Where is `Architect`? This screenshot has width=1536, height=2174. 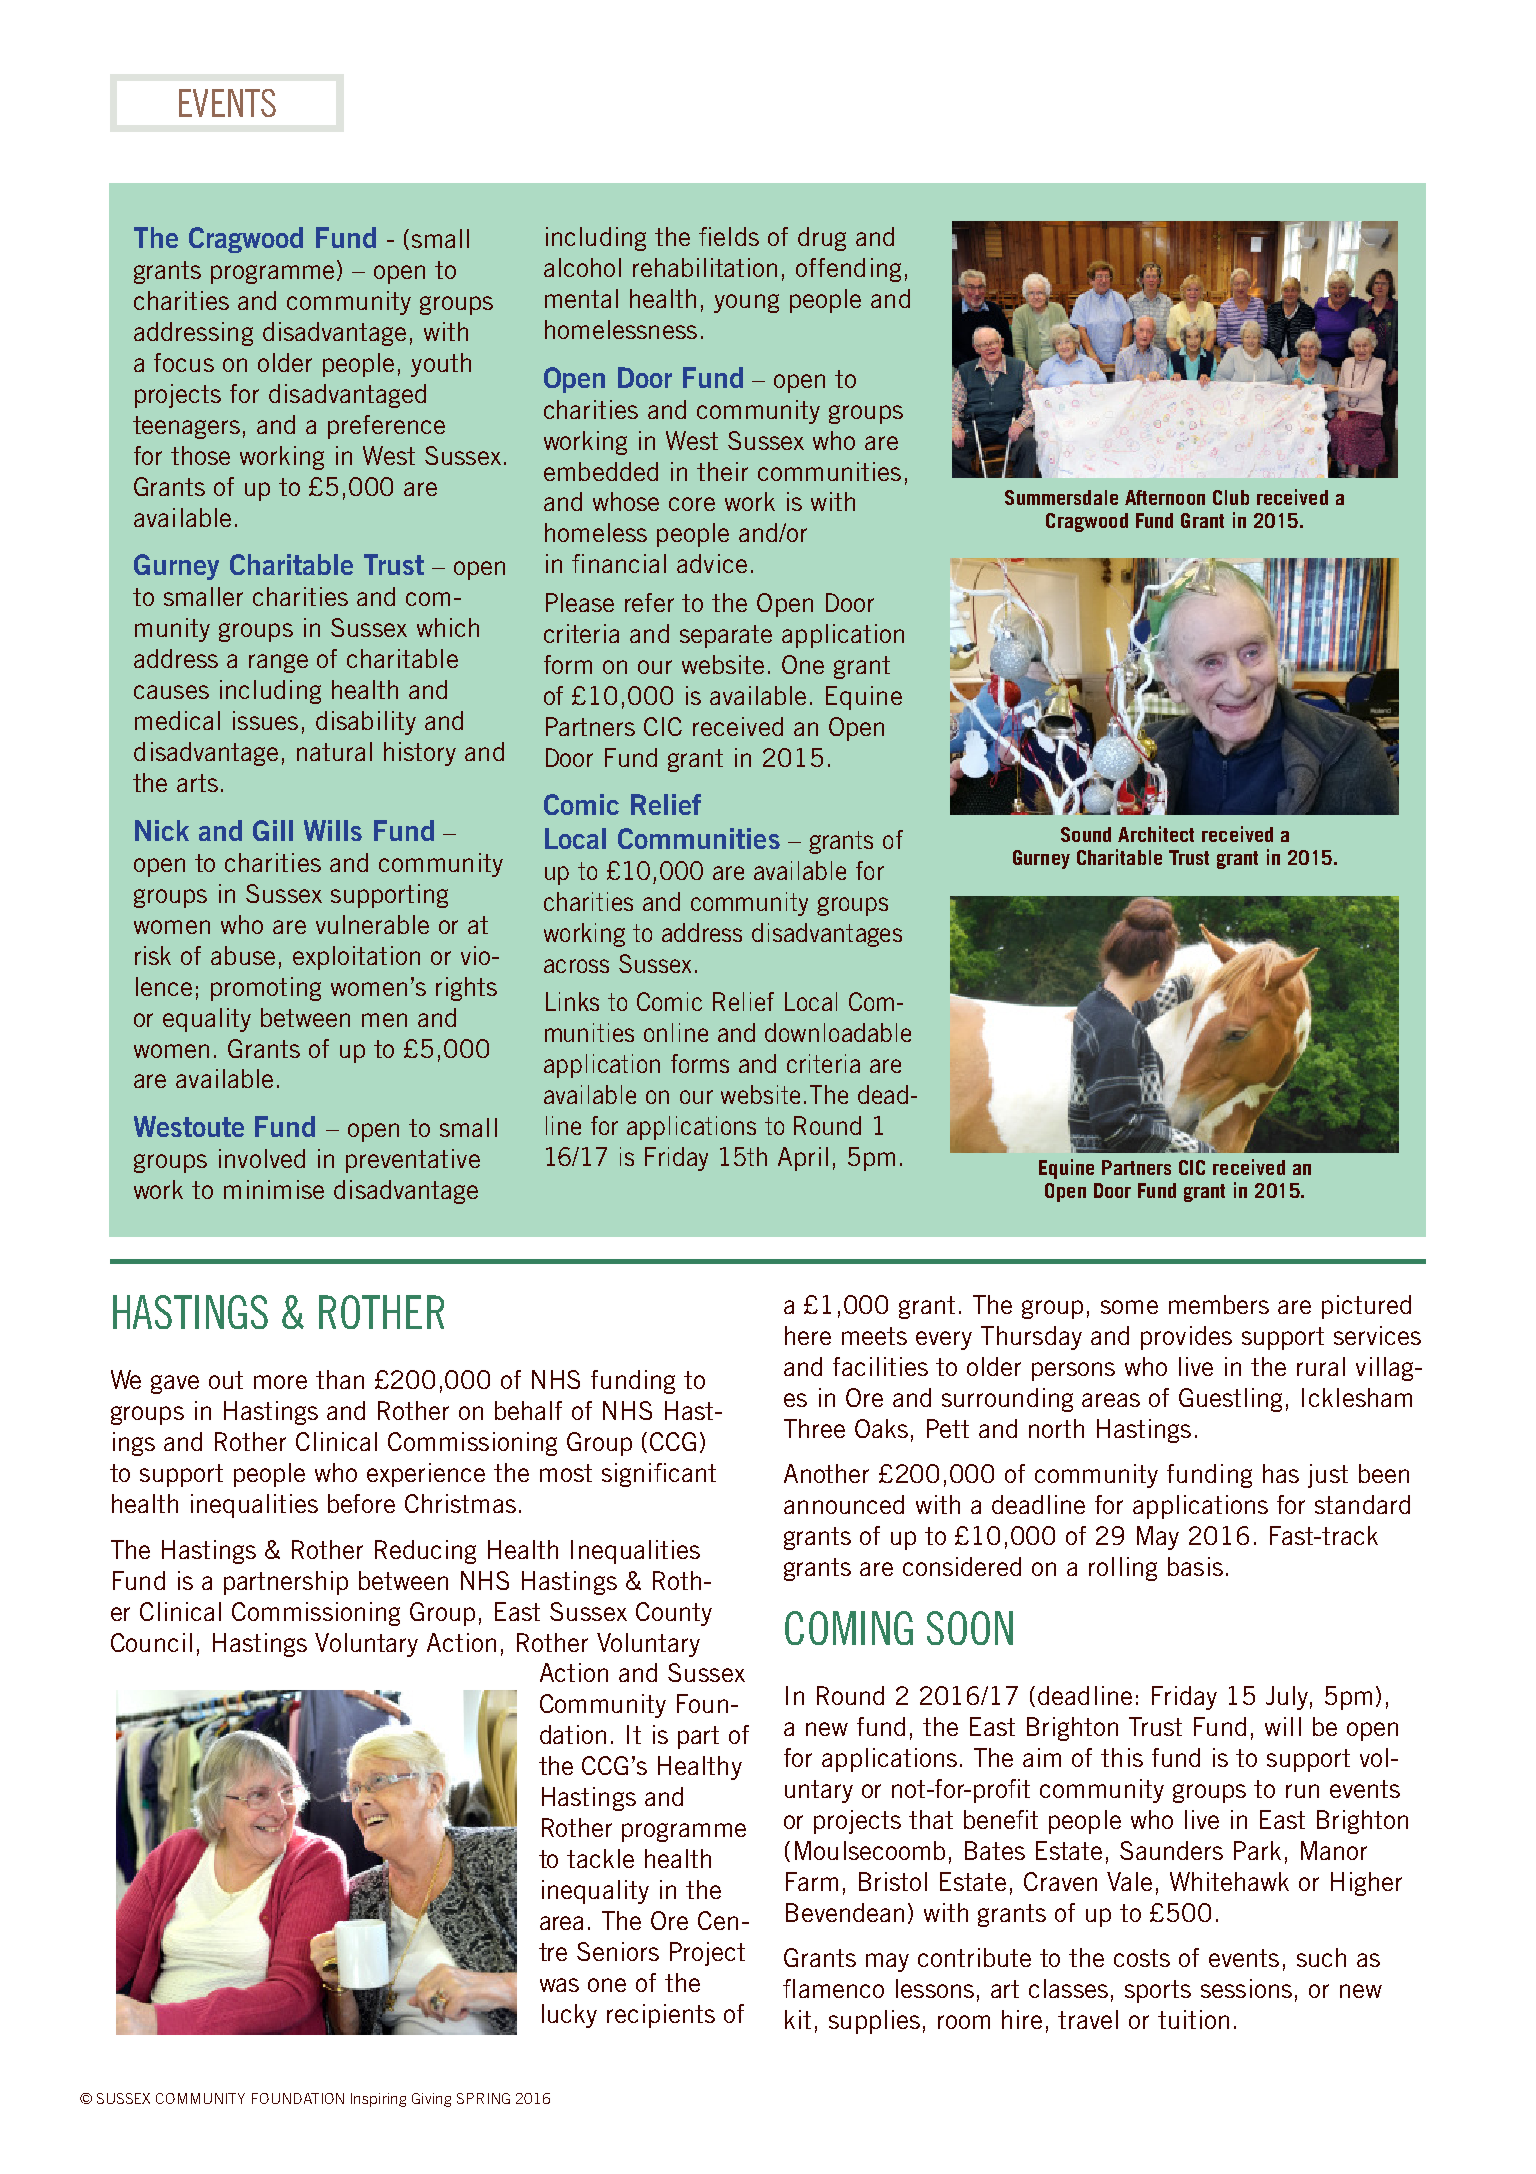
Architect is located at coordinates (1156, 834).
